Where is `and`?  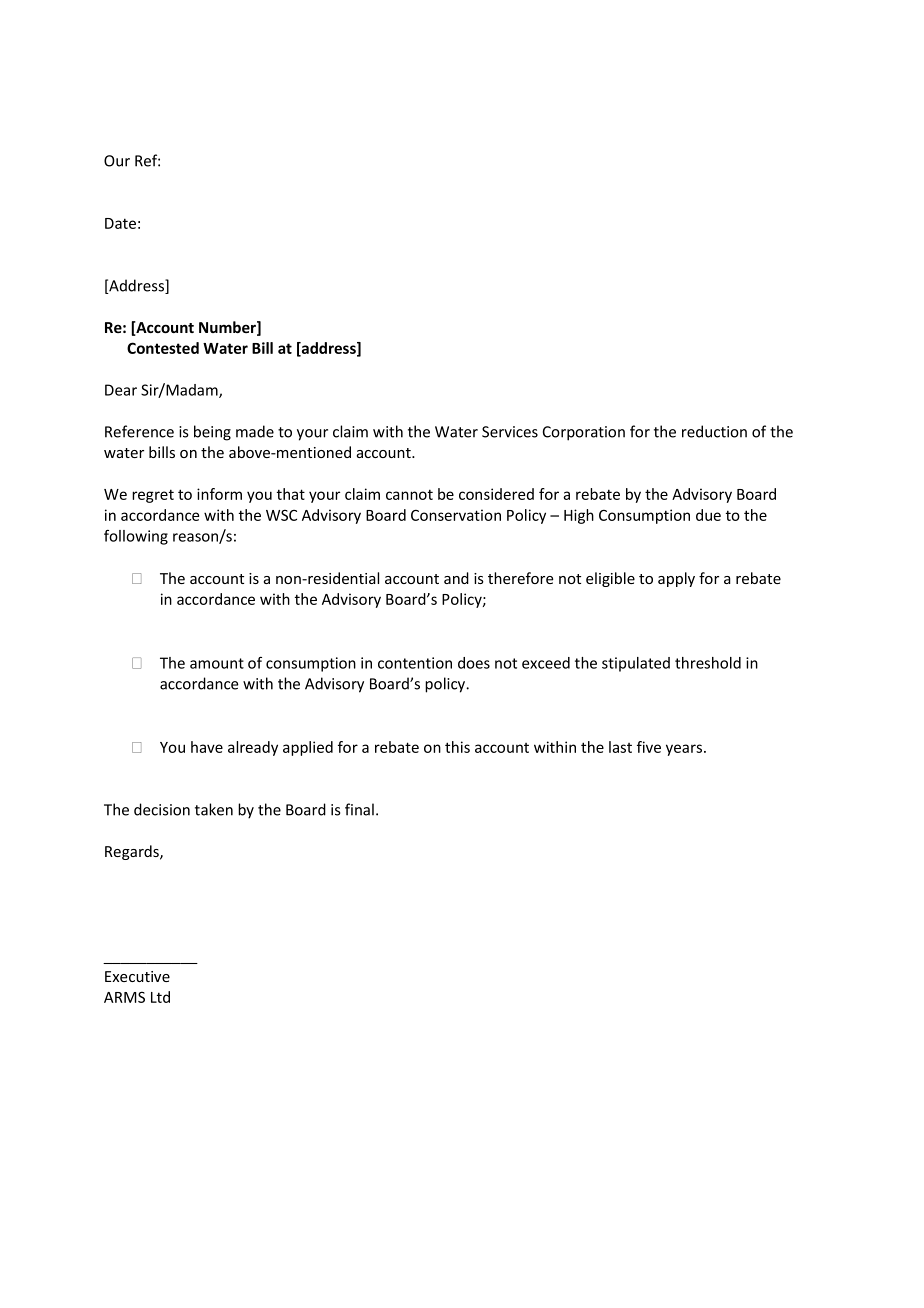
and is located at coordinates (456, 578).
